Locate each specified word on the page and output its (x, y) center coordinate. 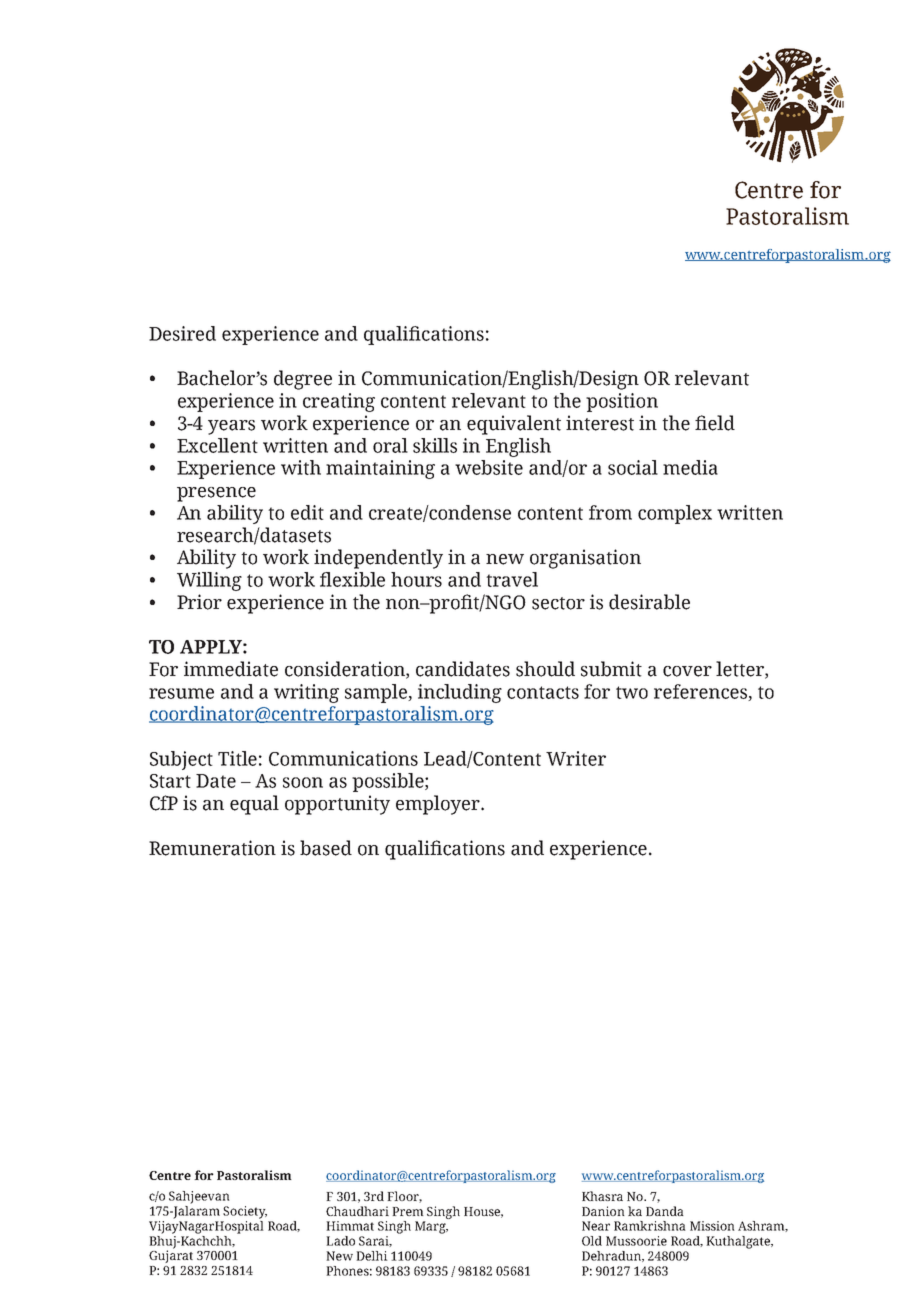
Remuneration (212, 848)
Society (245, 1212)
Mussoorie (636, 1241)
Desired (182, 333)
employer (439, 805)
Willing (209, 581)
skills (435, 445)
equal (254, 805)
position (622, 402)
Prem (408, 1211)
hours (416, 579)
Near (596, 1226)
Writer (576, 758)
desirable (649, 602)
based (326, 848)
